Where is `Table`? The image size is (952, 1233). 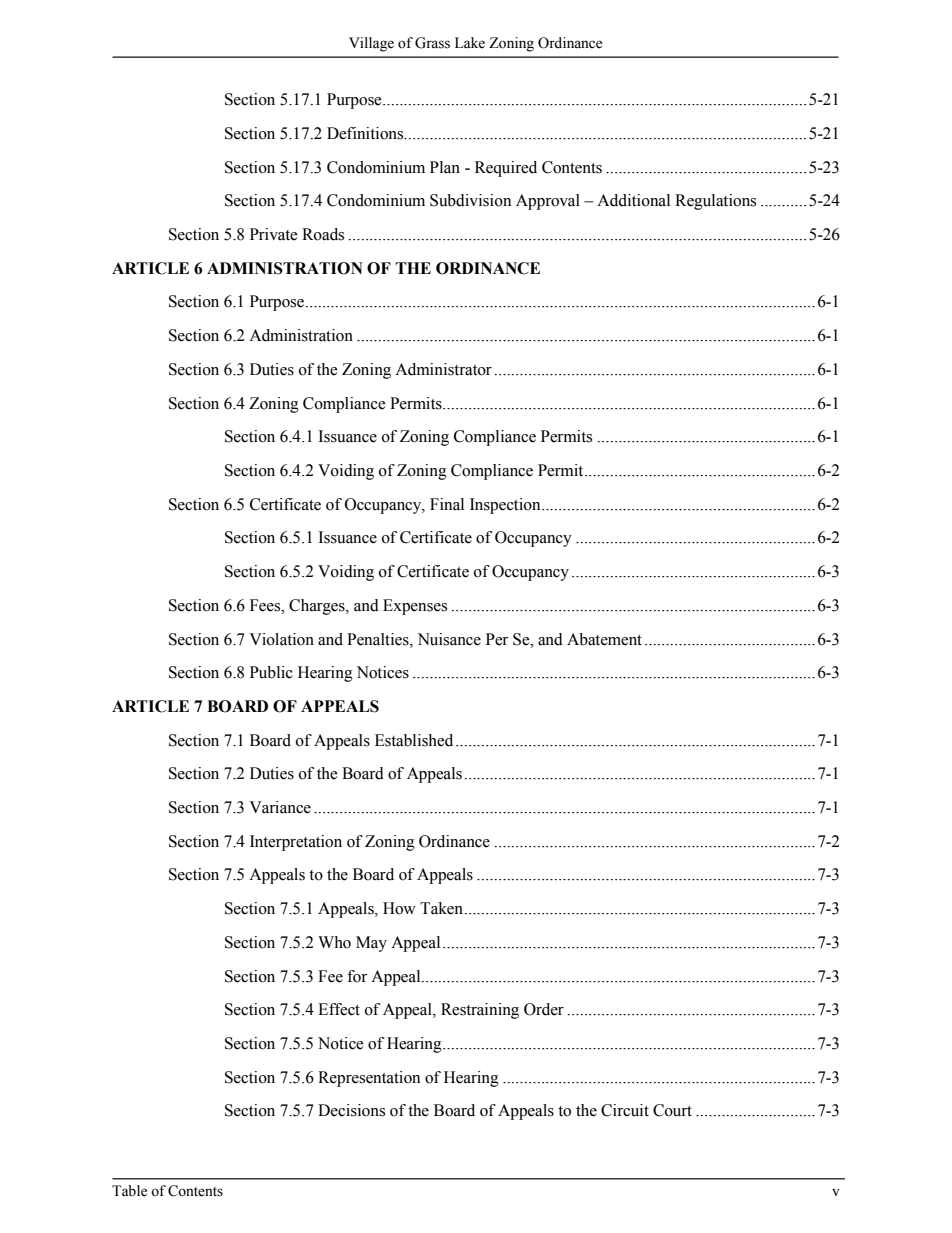
Table is located at coordinates (129, 1191).
